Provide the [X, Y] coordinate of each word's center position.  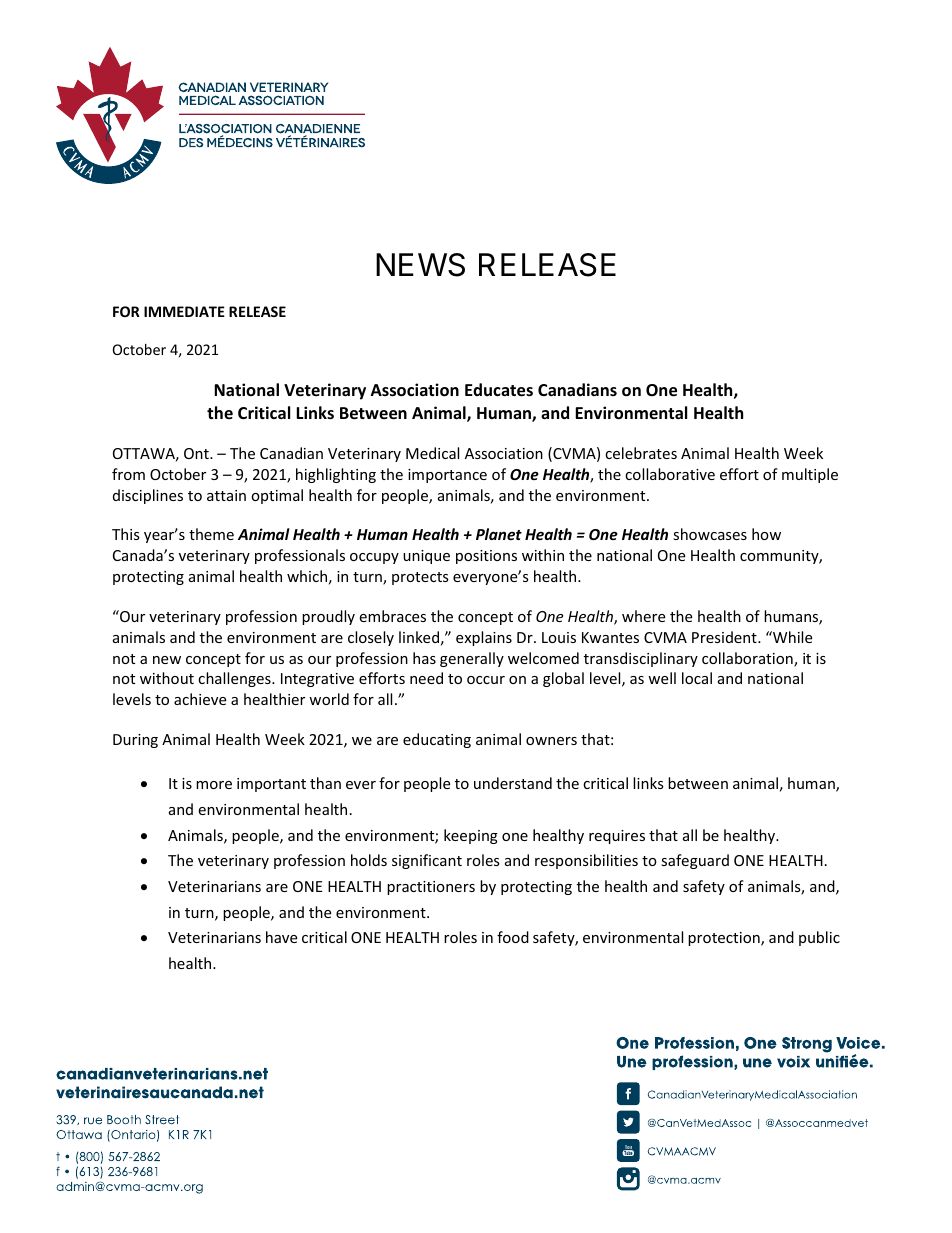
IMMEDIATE [184, 311]
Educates [499, 390]
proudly [328, 617]
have [281, 937]
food [513, 937]
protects [420, 578]
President [725, 637]
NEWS [420, 265]
